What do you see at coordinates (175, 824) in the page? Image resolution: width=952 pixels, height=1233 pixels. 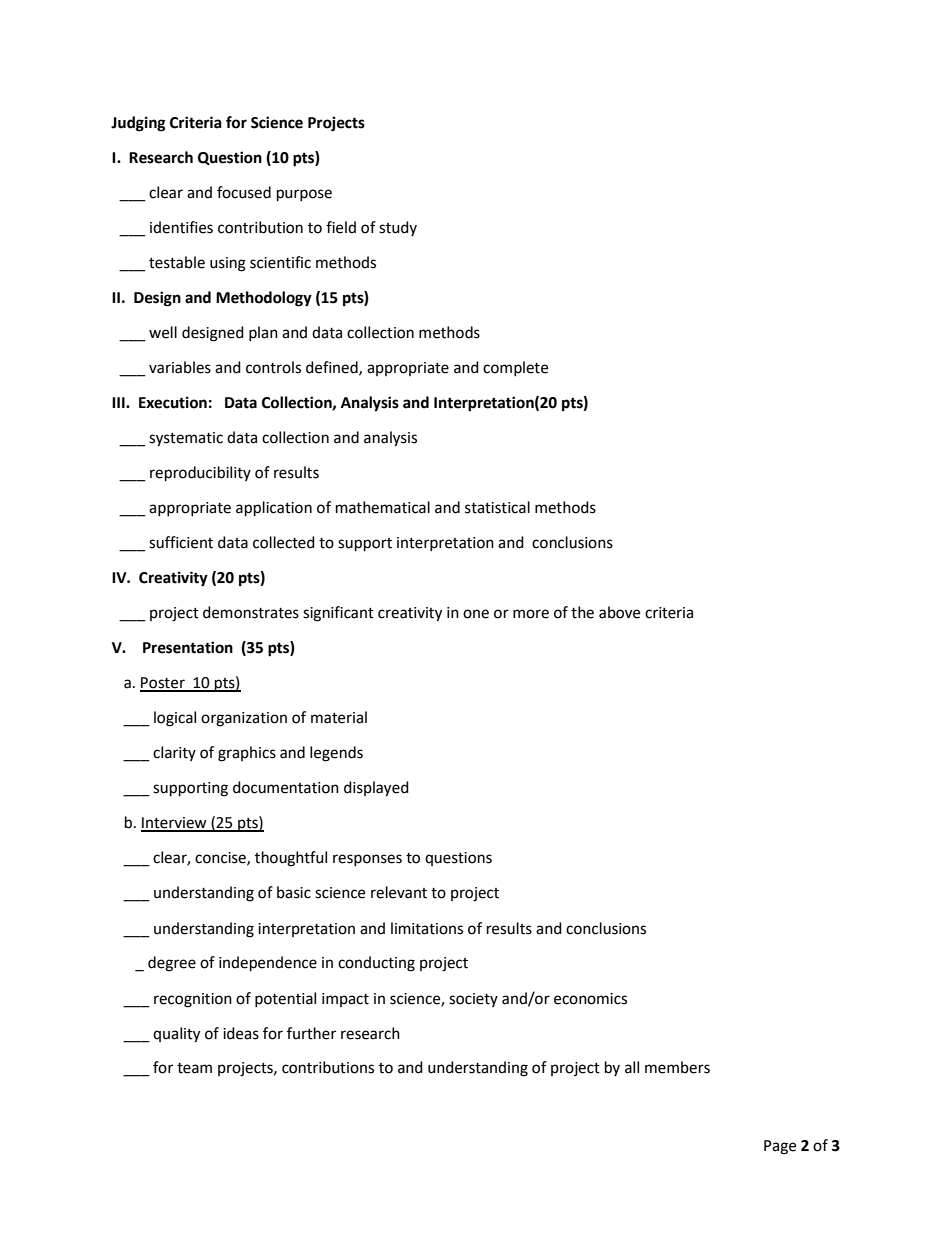 I see `Interview` at bounding box center [175, 824].
